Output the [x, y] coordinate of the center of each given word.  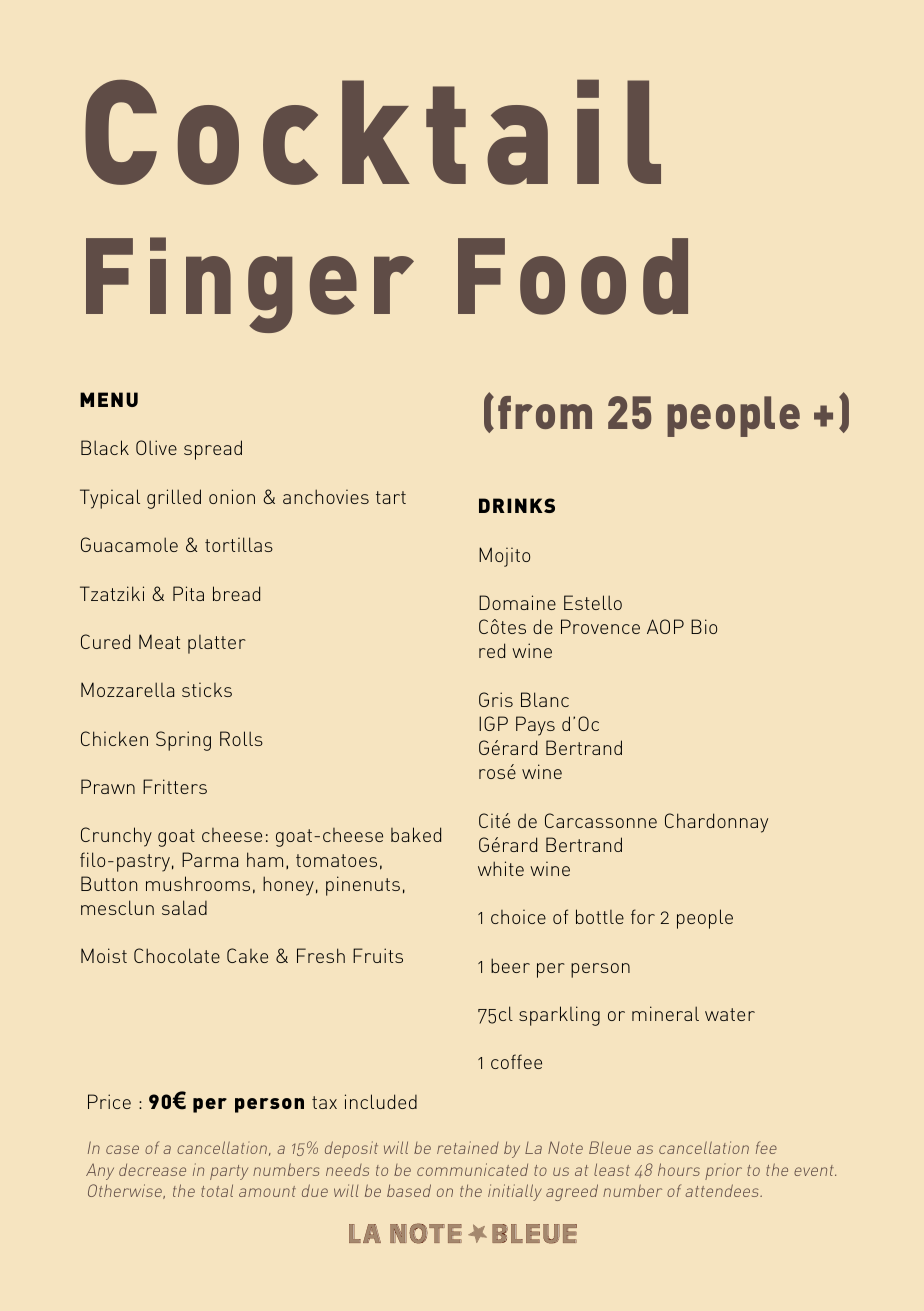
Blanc [545, 699]
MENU [109, 399]
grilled [174, 499]
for [643, 916]
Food [573, 276]
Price [109, 1101]
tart [391, 497]
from [545, 412]
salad [184, 907]
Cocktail [373, 132]
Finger [250, 285]
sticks [207, 689]
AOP [665, 626]
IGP [493, 723]
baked [416, 834]
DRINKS [517, 505]
